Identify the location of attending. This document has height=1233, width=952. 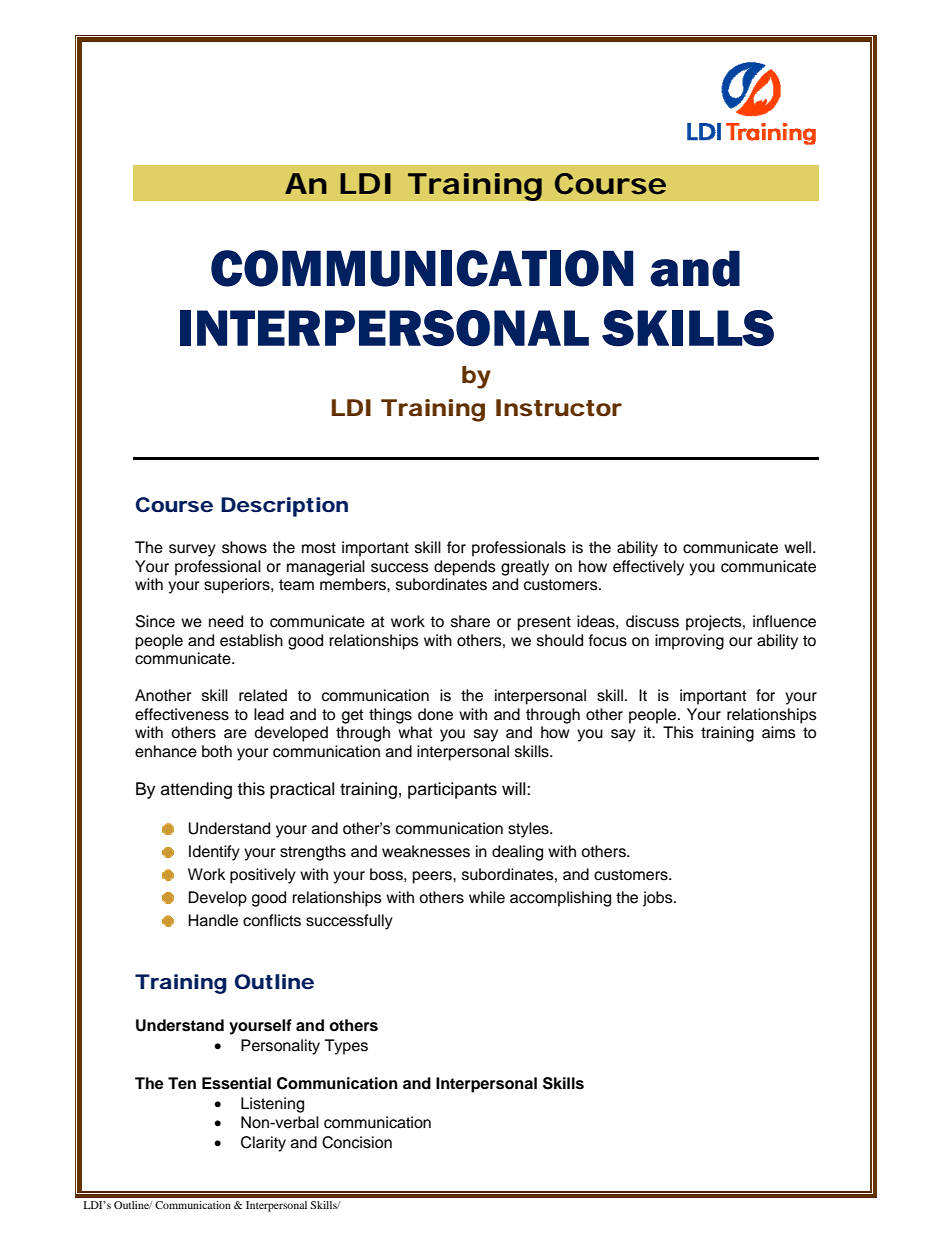
(196, 790).
